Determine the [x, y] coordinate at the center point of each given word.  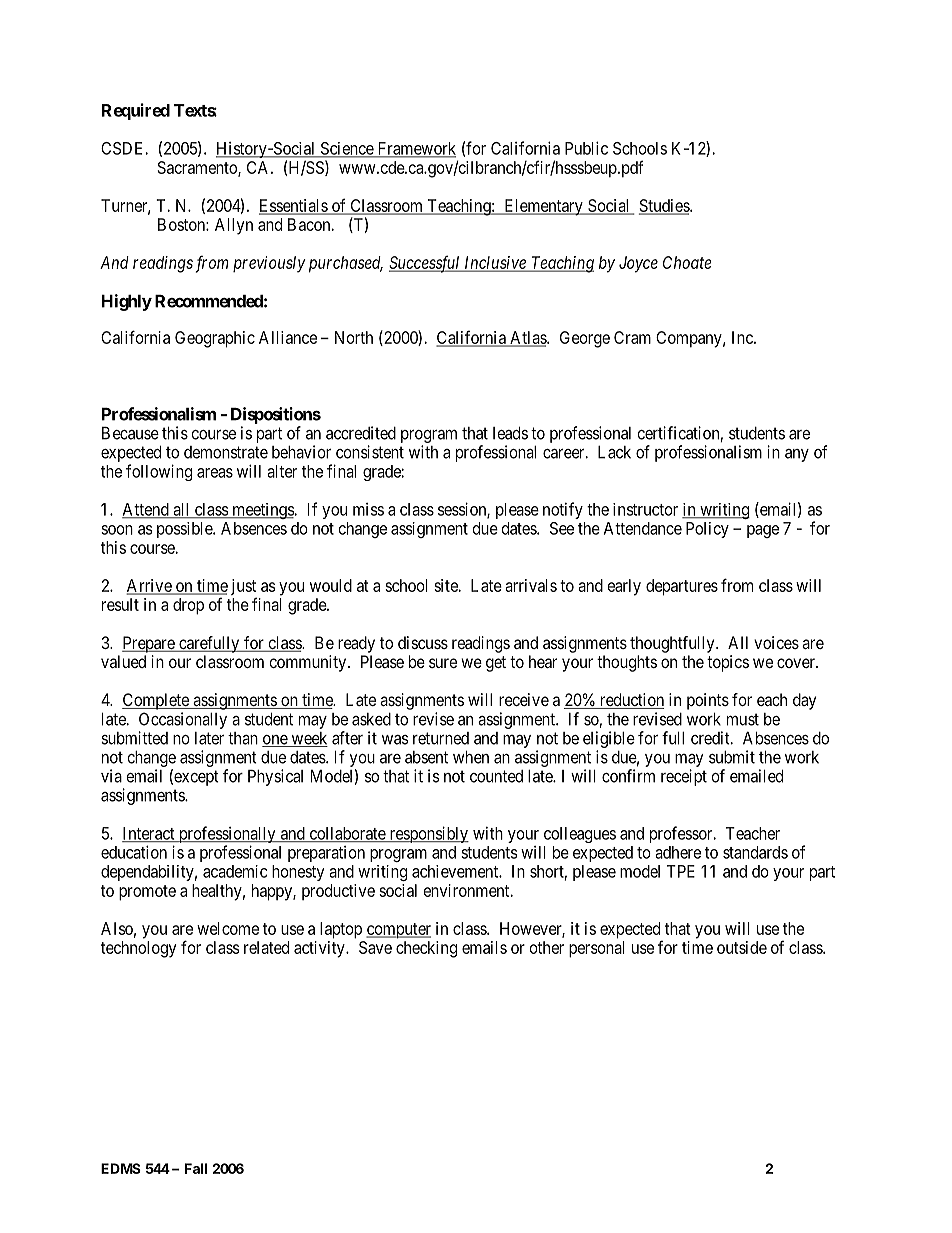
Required [136, 111]
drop [188, 606]
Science [346, 149]
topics [728, 663]
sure [443, 663]
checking [426, 949]
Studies [665, 206]
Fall [196, 1168]
